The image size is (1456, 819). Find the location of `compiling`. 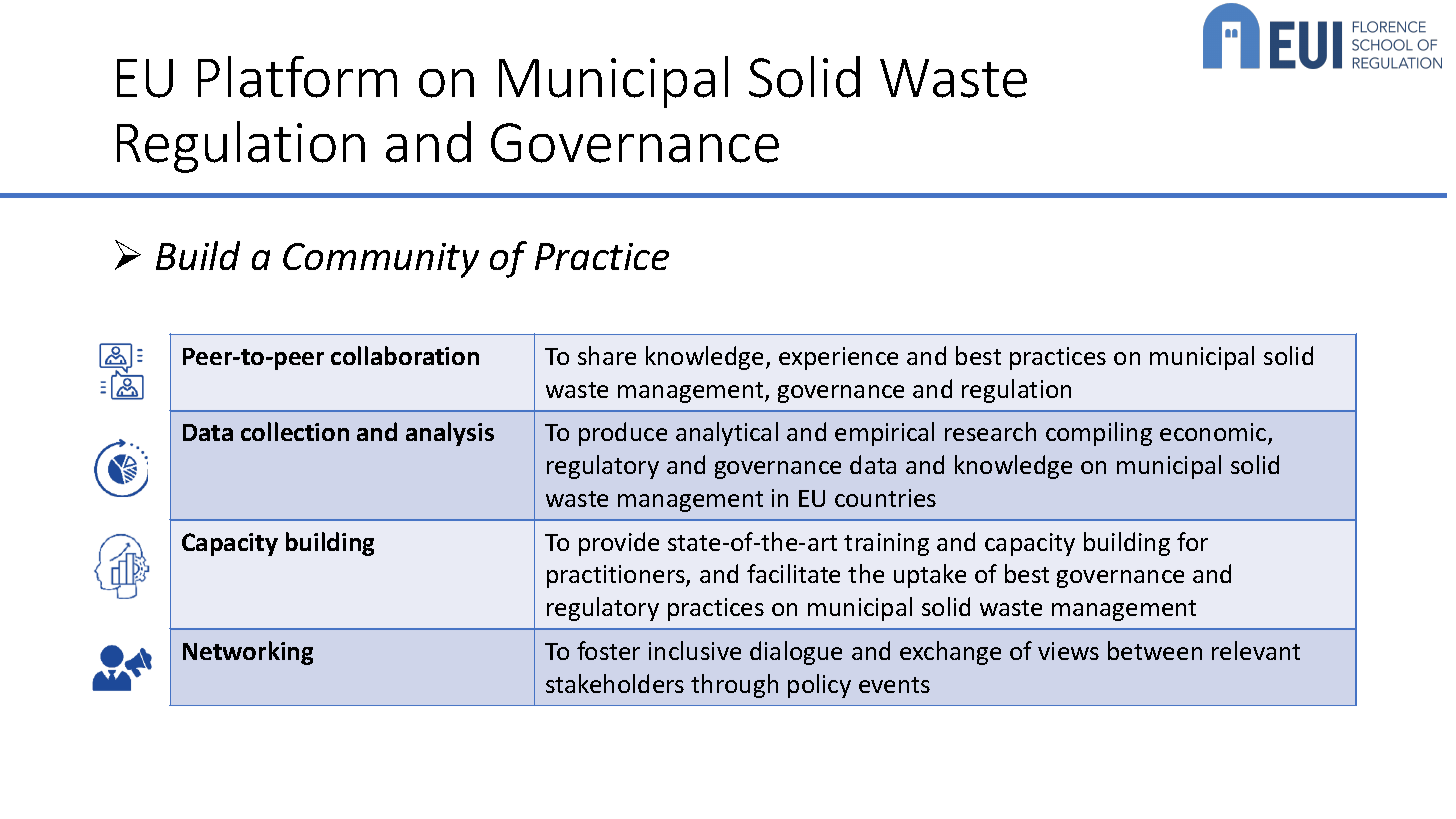

compiling is located at coordinates (1099, 434).
